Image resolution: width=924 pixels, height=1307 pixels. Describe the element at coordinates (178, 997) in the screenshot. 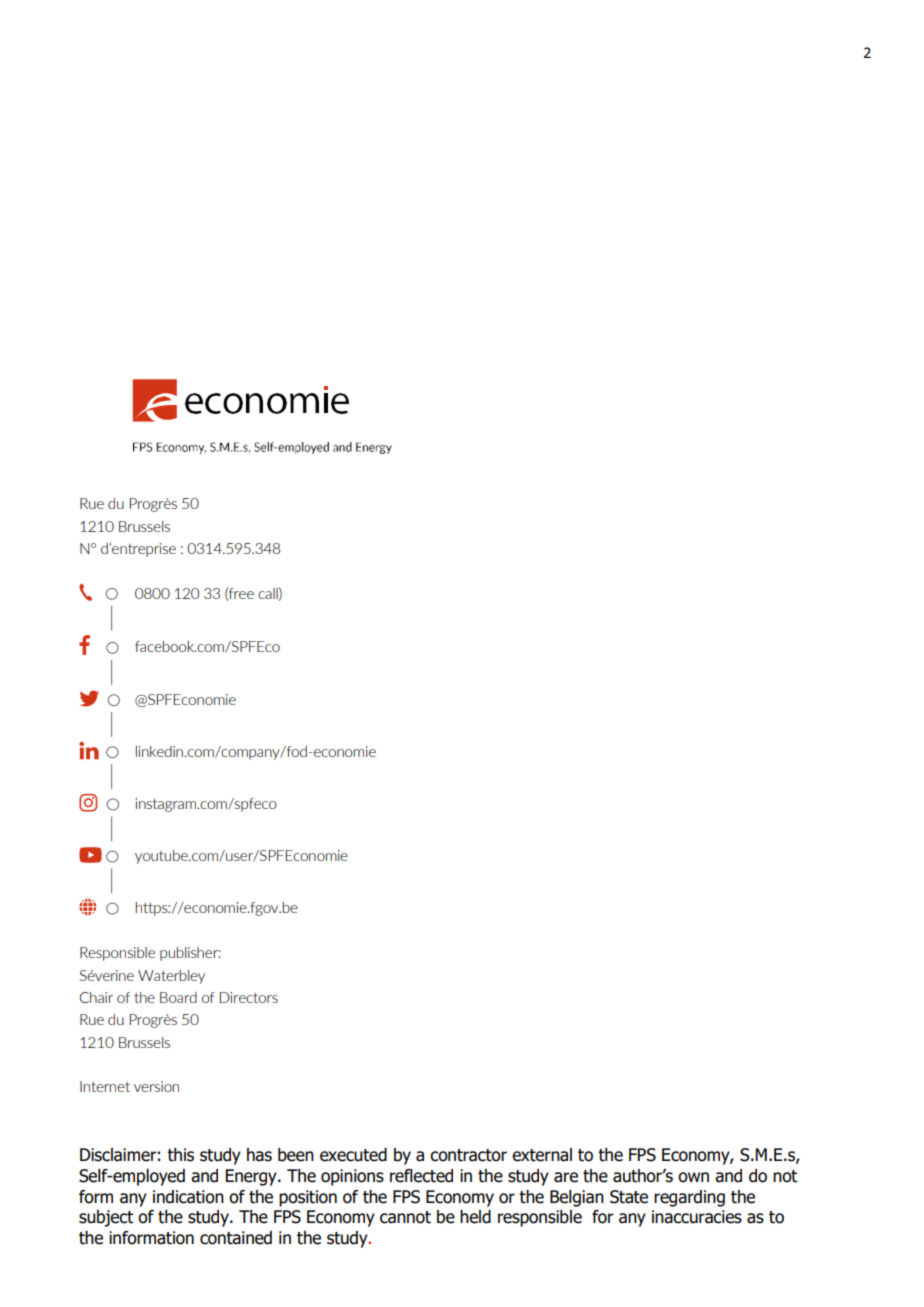

I see `Board` at that location.
